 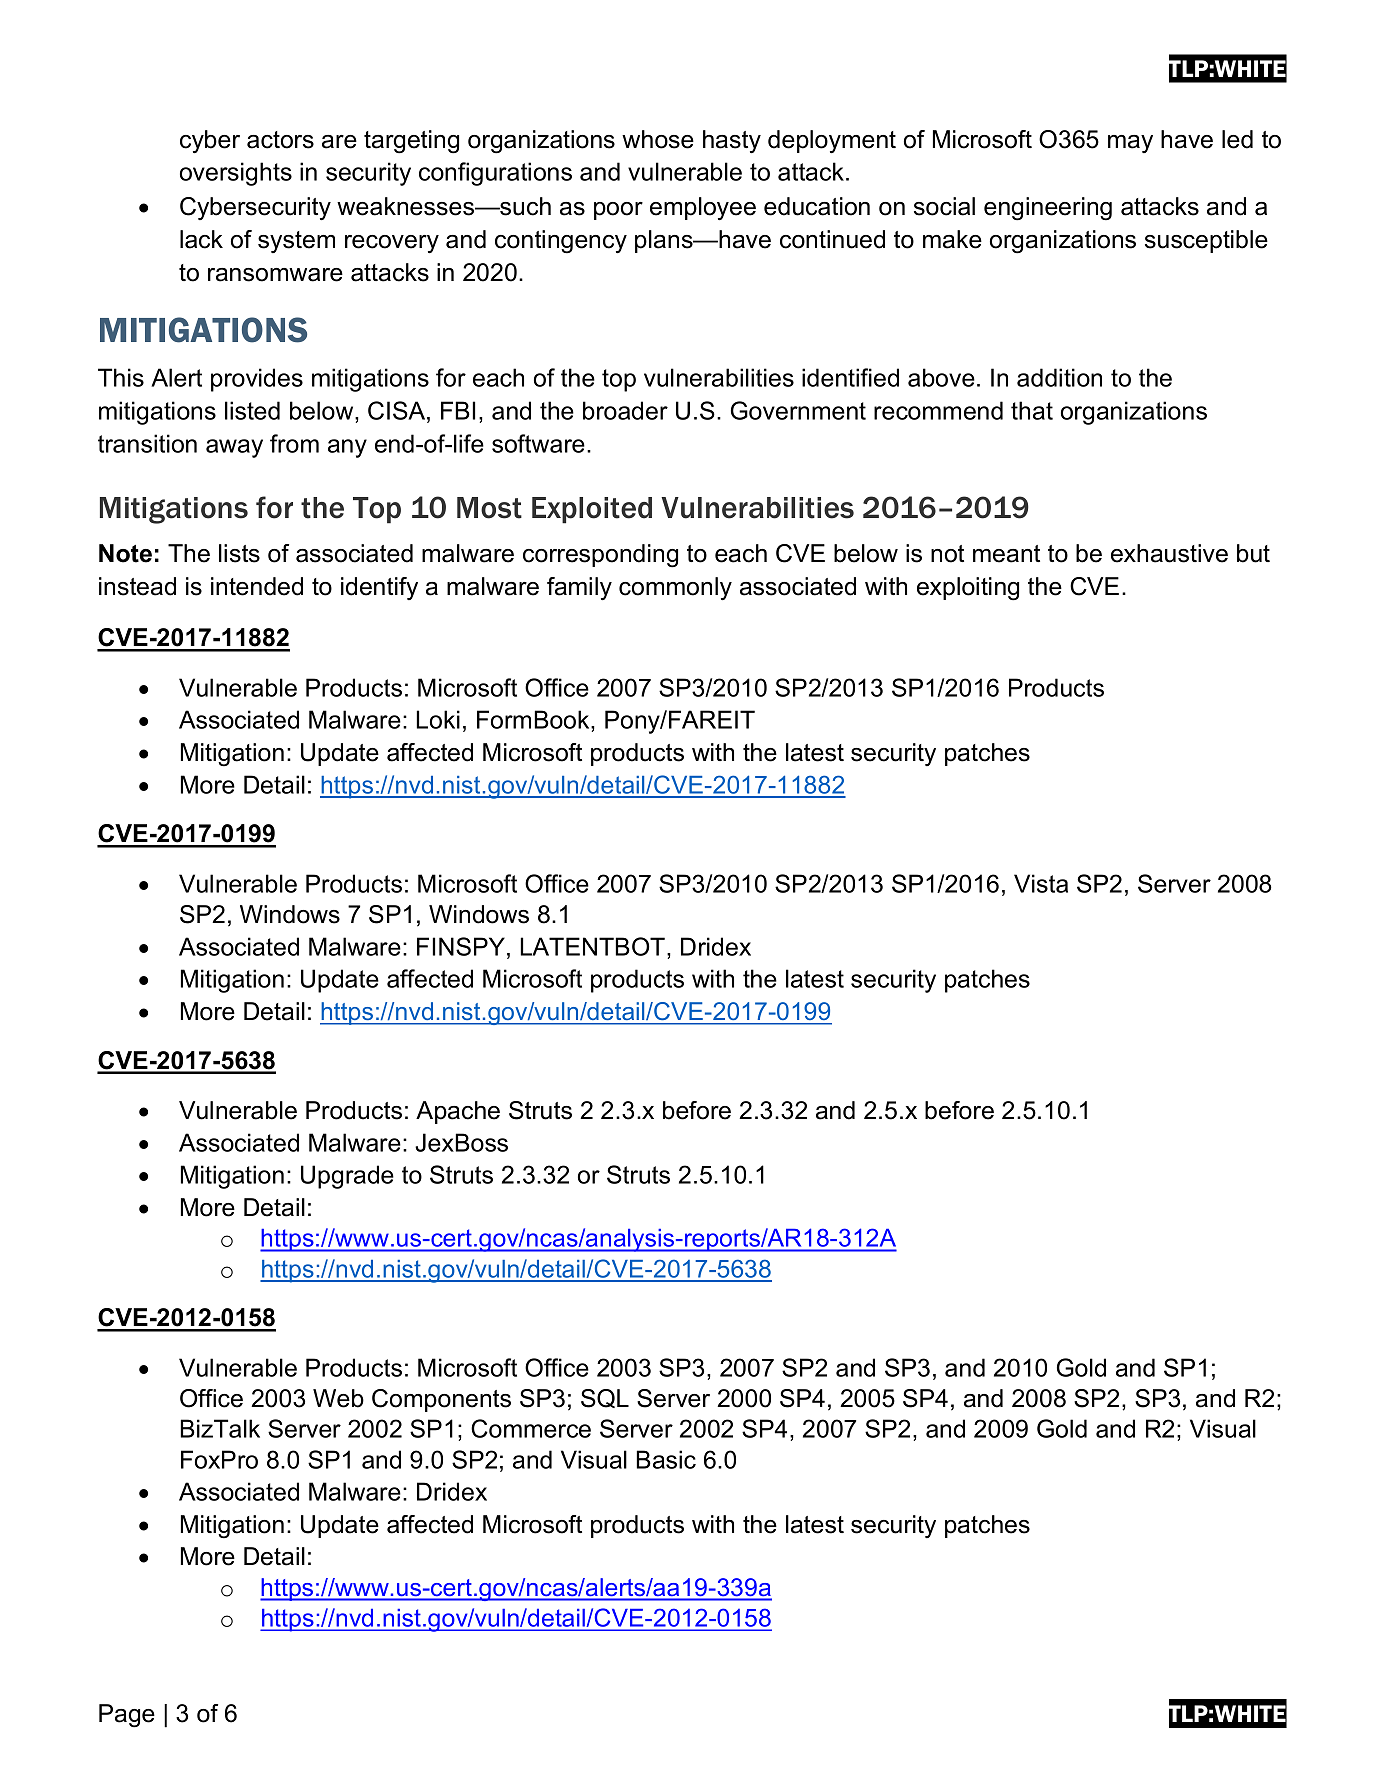 I want to click on Vista, so click(x=1041, y=883).
